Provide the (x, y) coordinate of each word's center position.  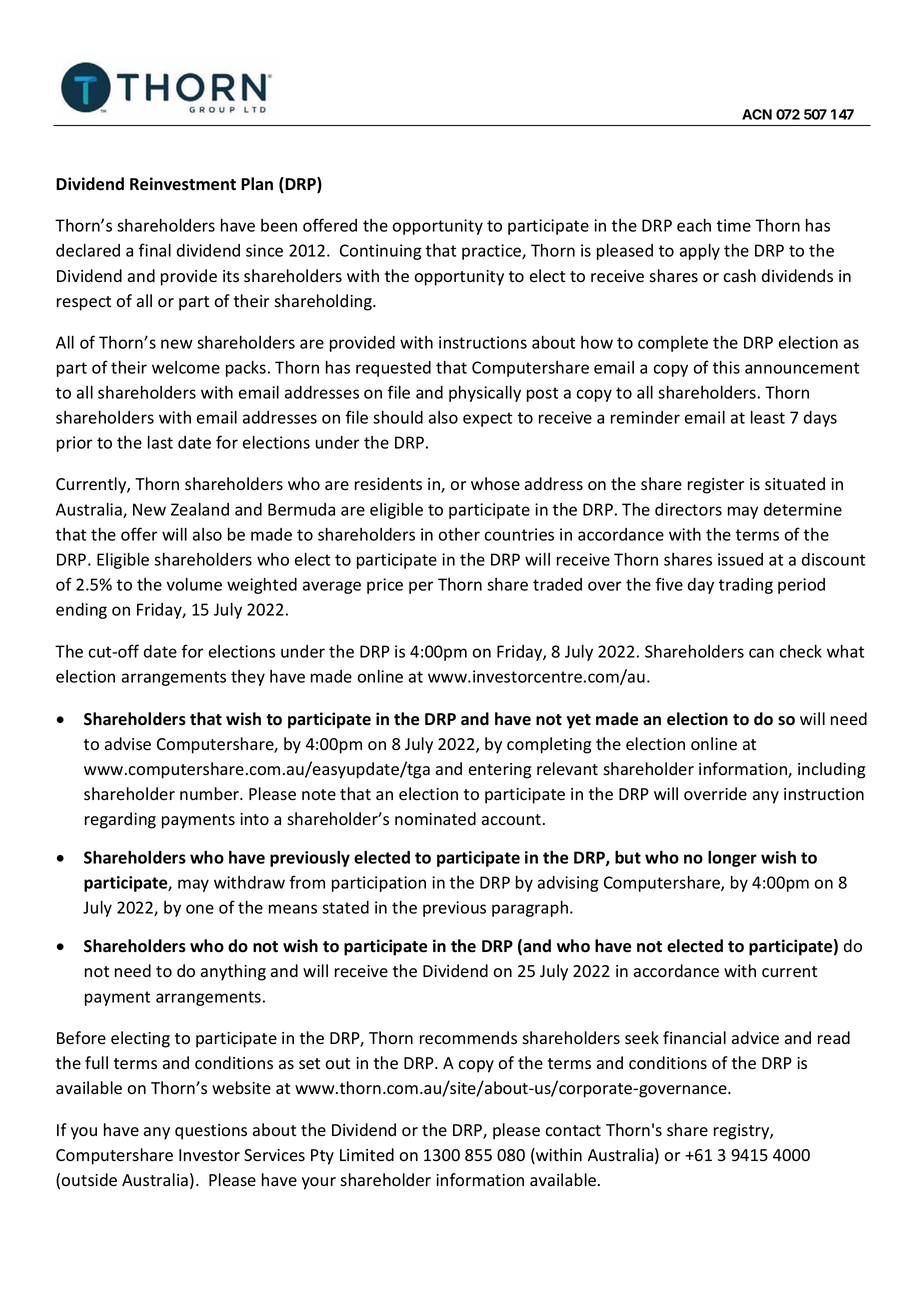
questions (211, 1132)
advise (128, 744)
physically (485, 394)
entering (500, 771)
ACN (757, 114)
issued (740, 559)
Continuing (381, 252)
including (831, 770)
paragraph (530, 909)
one (200, 909)
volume (194, 584)
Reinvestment (183, 184)
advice (755, 1038)
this (726, 367)
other (459, 534)
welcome (186, 367)
